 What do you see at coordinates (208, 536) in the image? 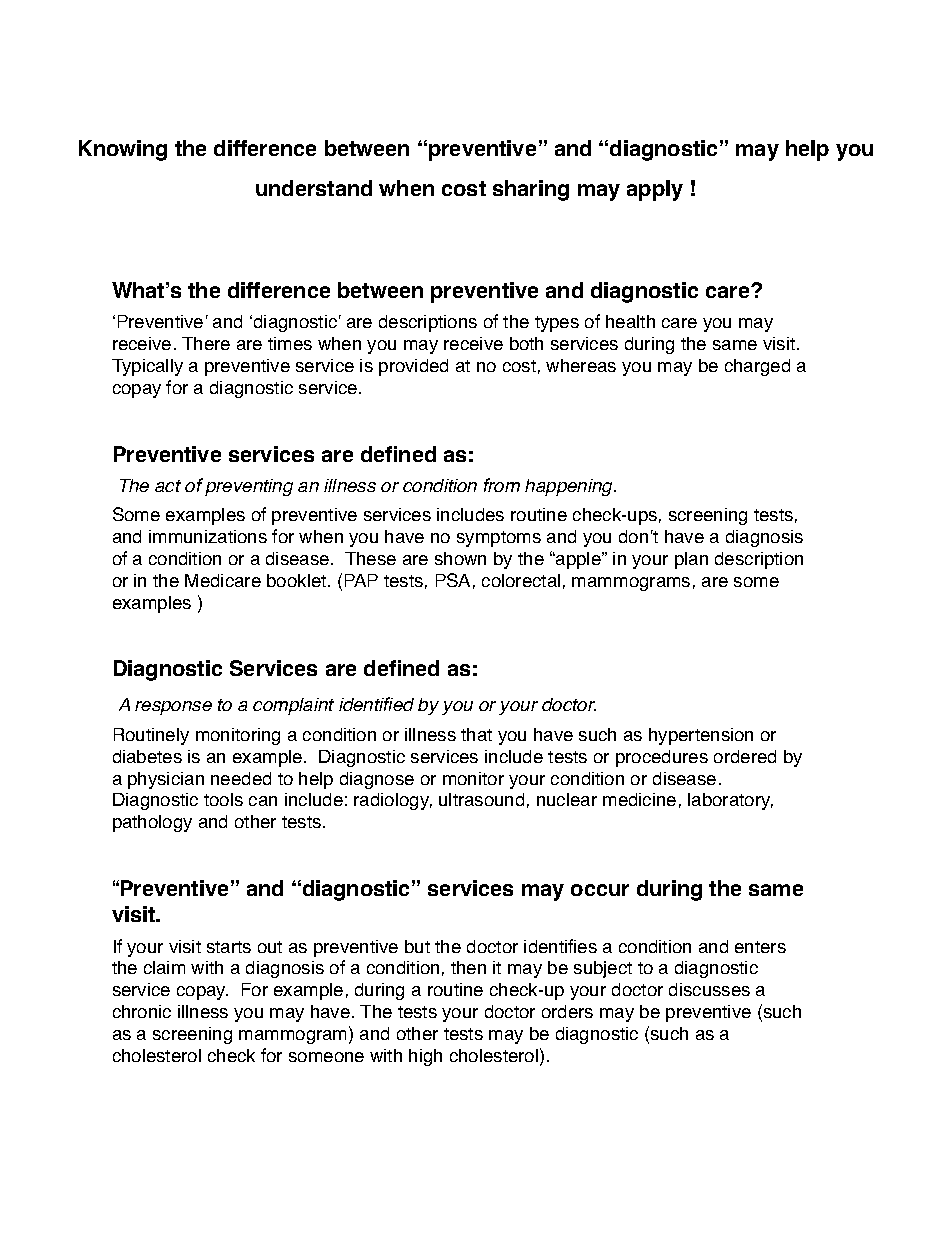
I see `immunizations` at bounding box center [208, 536].
